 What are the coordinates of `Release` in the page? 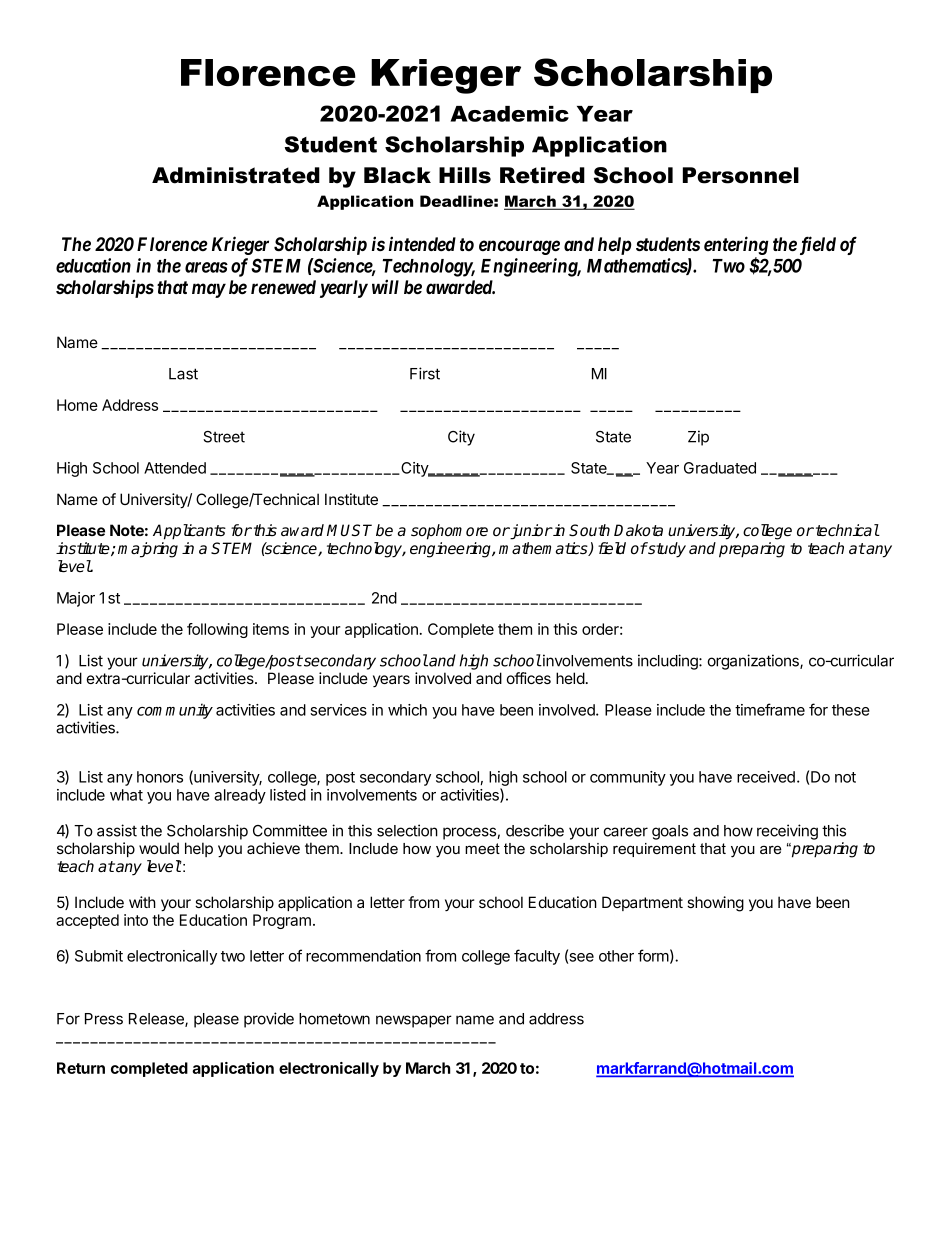 It's located at (157, 1020).
